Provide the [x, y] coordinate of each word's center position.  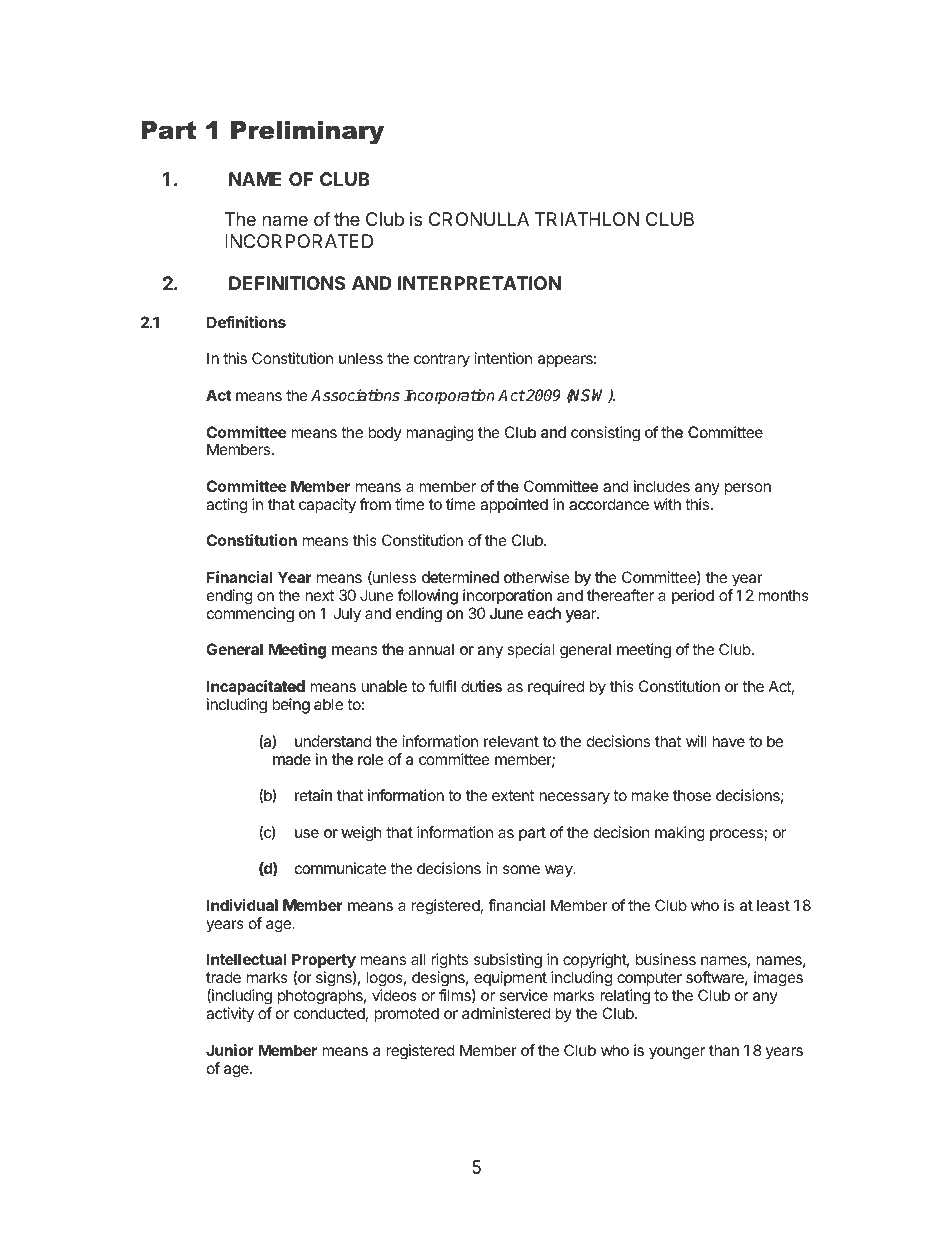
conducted [329, 1013]
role [370, 759]
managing [440, 434]
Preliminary [307, 133]
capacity [327, 506]
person [748, 489]
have [728, 741]
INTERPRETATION [479, 283]
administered [506, 1013]
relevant [511, 741]
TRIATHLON [587, 219]
